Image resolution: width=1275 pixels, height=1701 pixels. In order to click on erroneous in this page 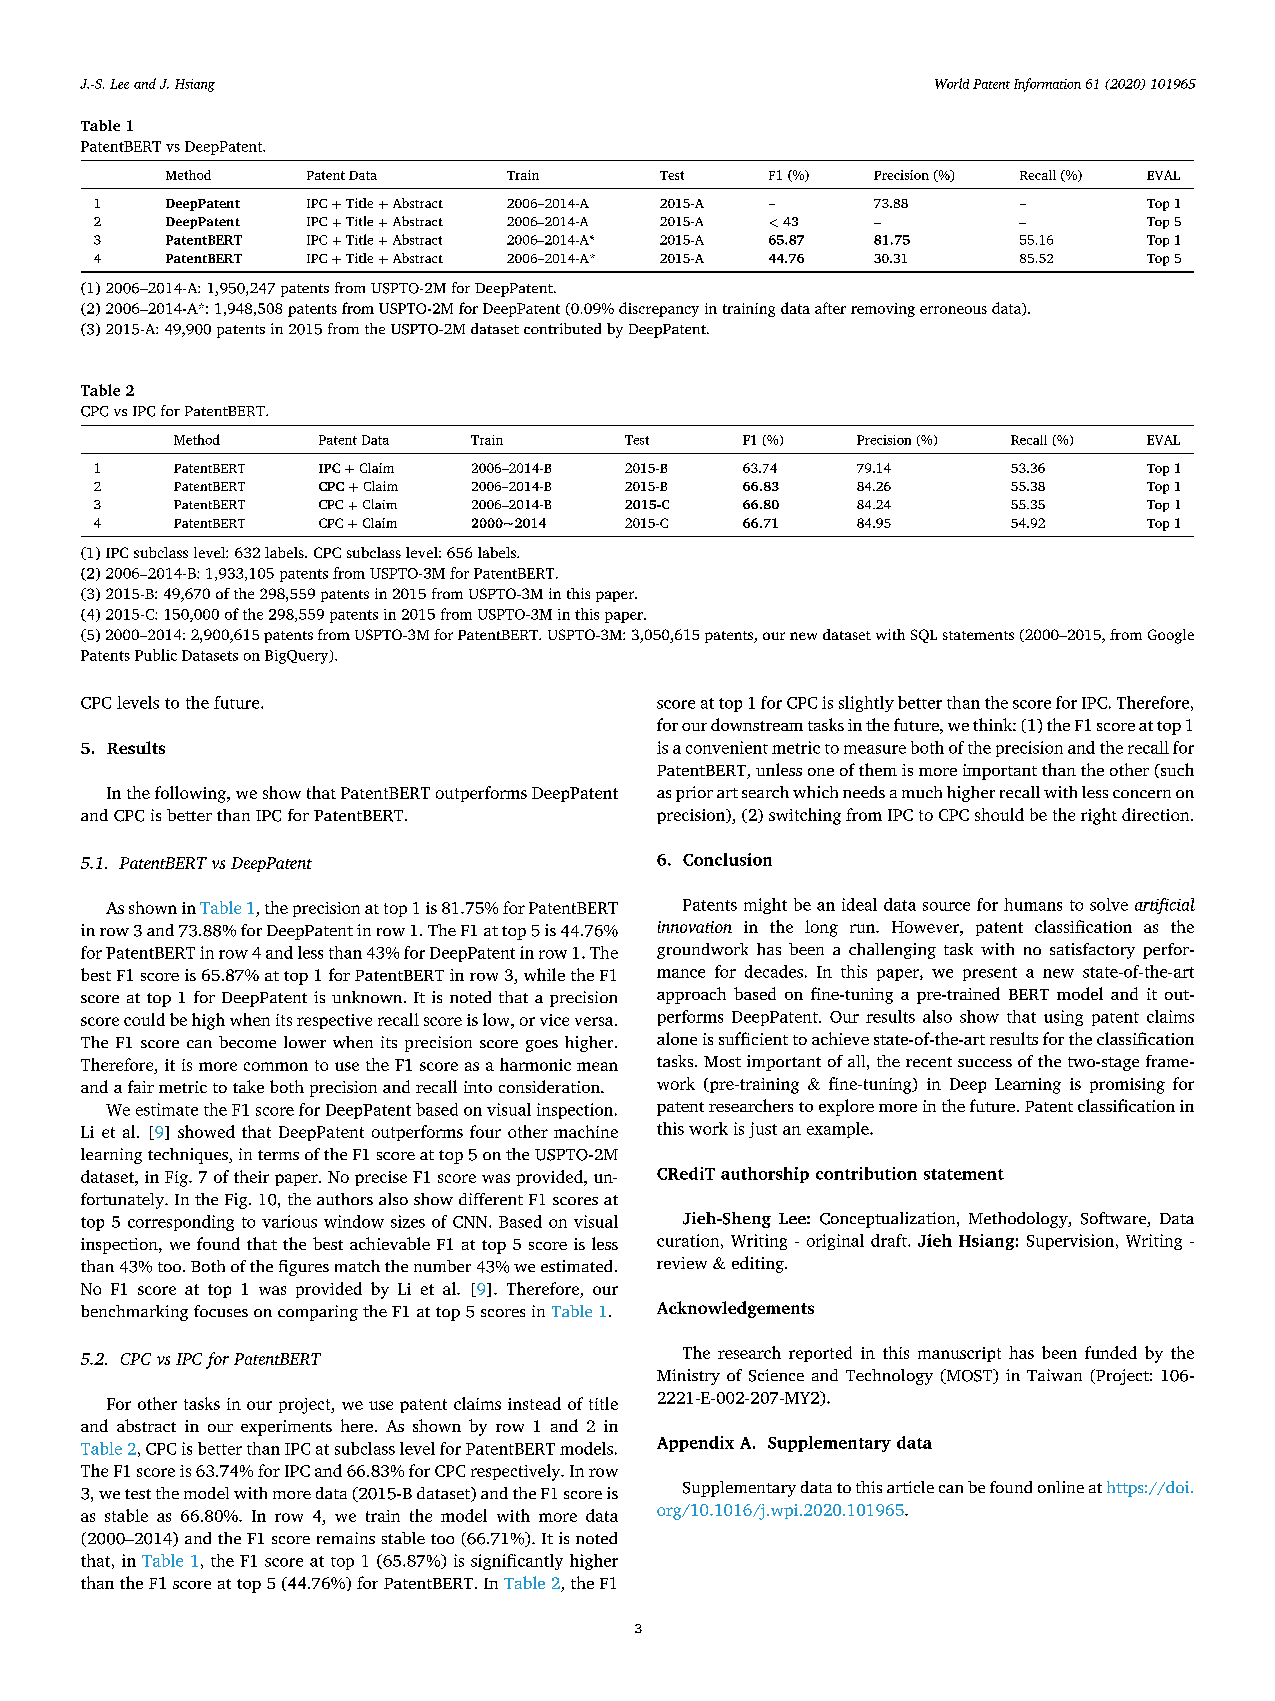, I will do `click(953, 310)`.
